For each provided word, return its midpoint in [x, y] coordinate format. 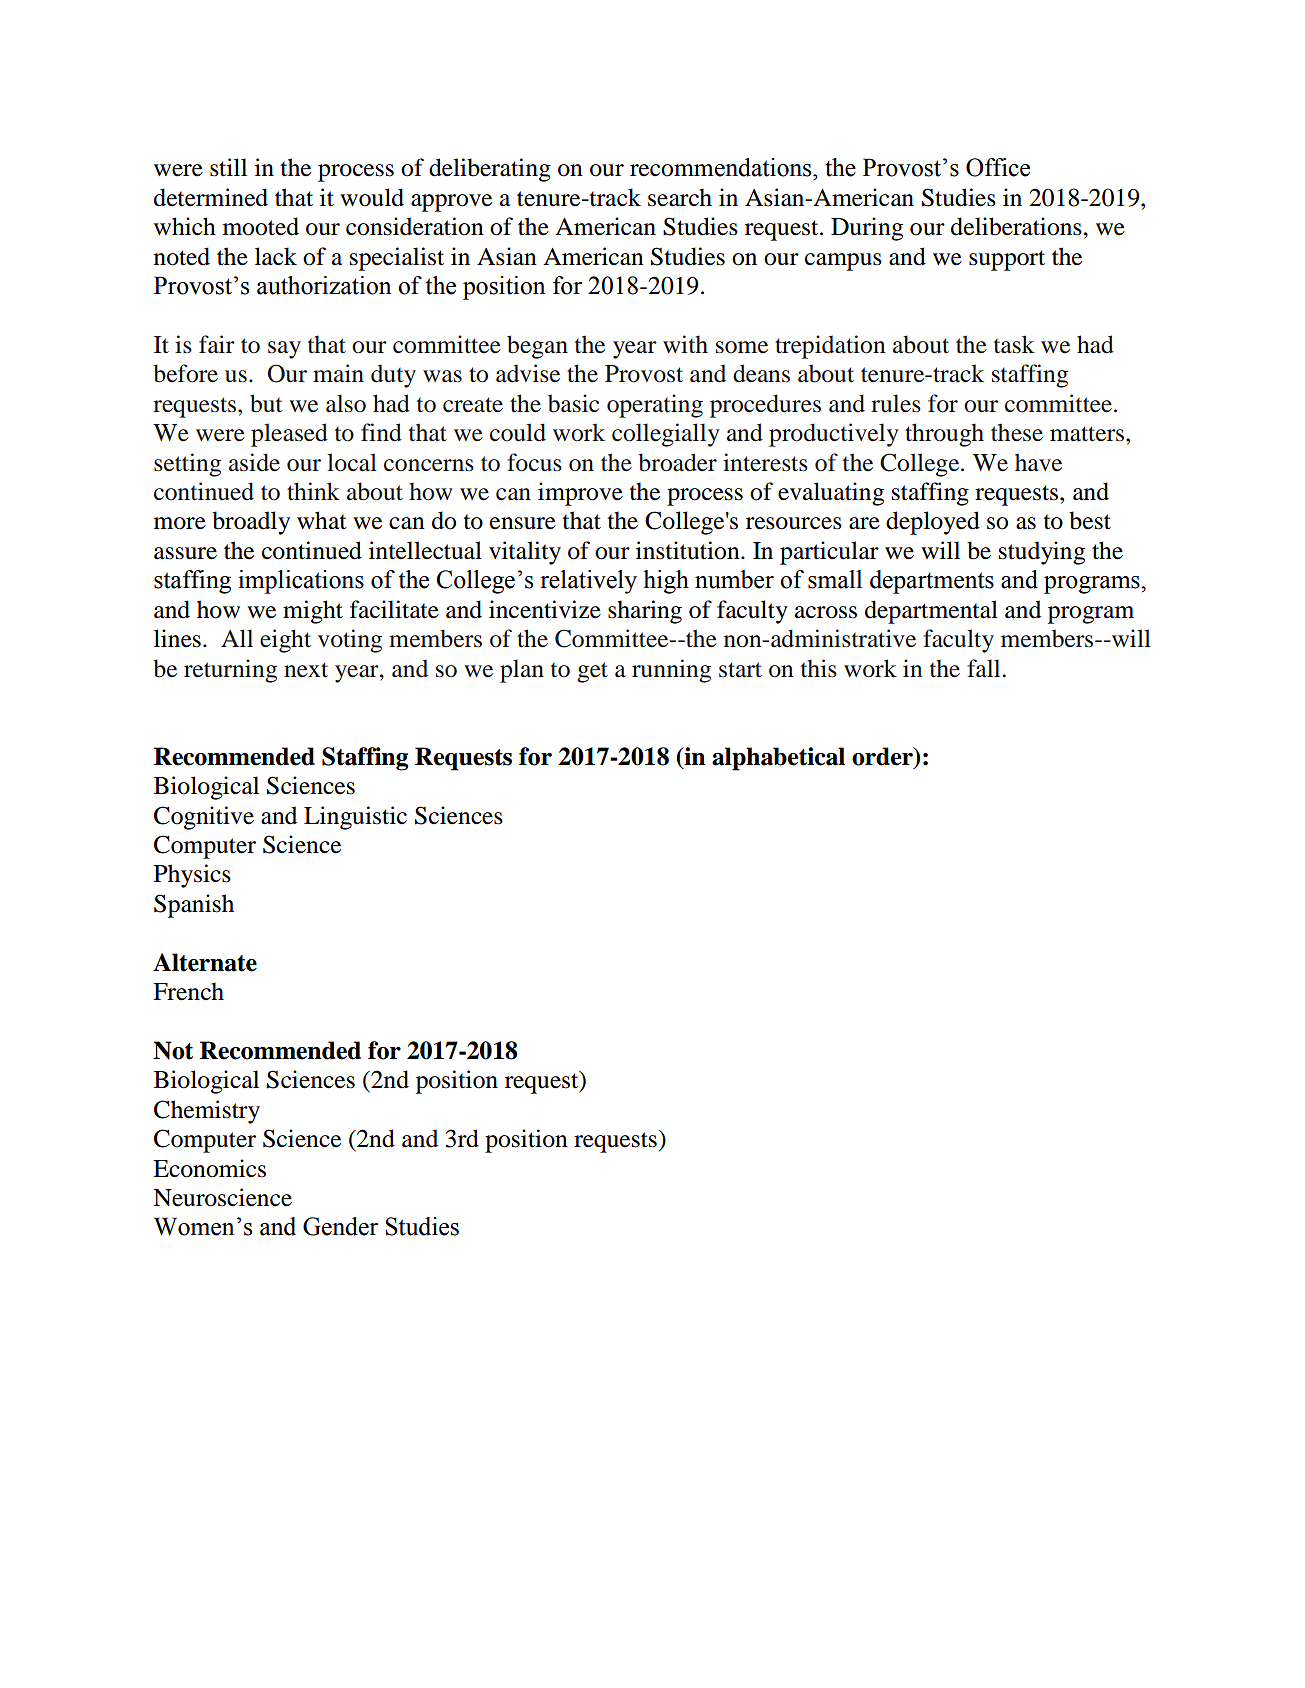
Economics [209, 1168]
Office [998, 167]
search [680, 197]
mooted [261, 226]
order [883, 757]
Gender [340, 1226]
